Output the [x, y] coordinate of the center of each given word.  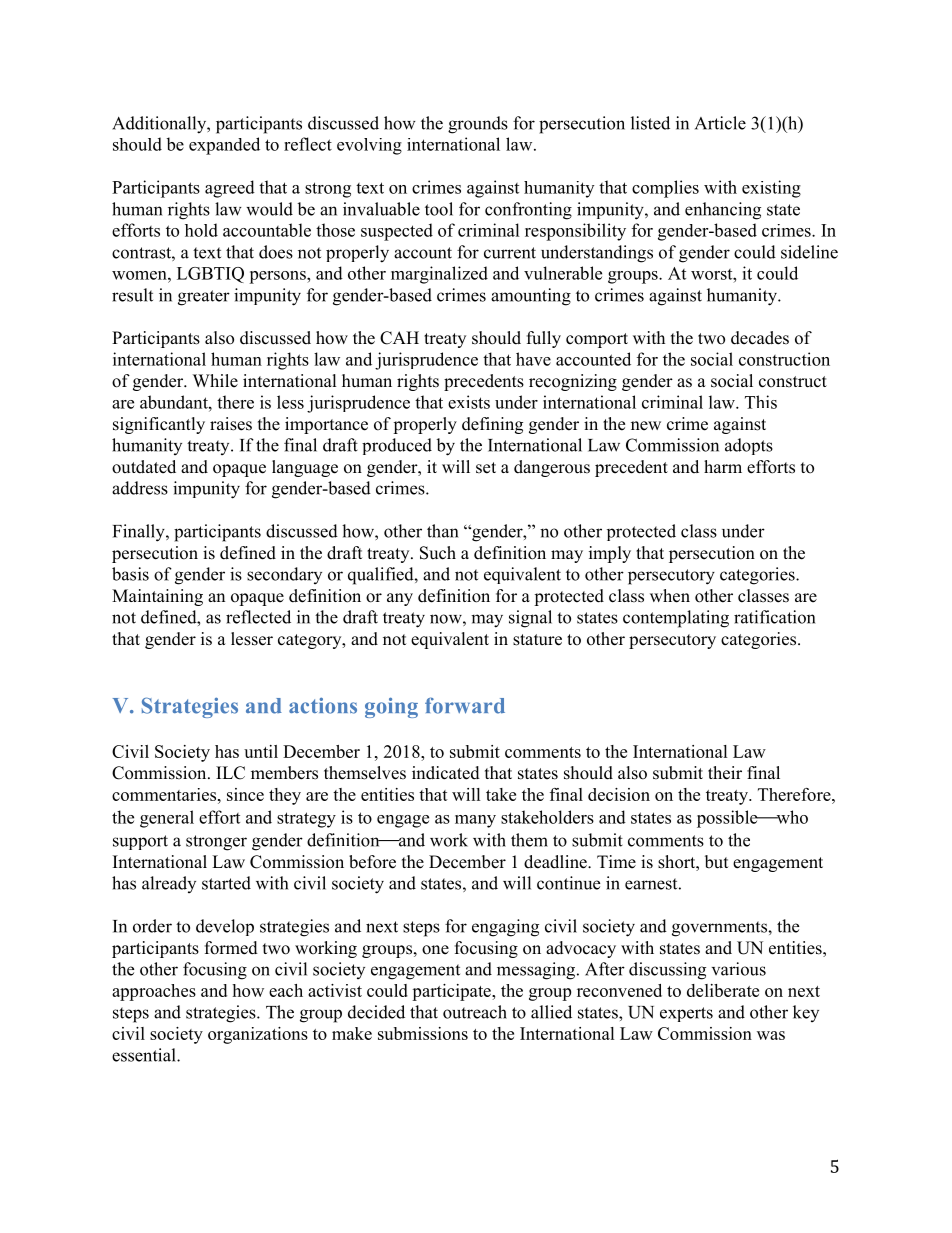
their [725, 773]
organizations [258, 1035]
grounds [478, 125]
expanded [224, 146]
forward [465, 705]
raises [231, 424]
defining [492, 425]
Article [720, 123]
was [771, 1035]
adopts [749, 446]
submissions [423, 1033]
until [261, 751]
